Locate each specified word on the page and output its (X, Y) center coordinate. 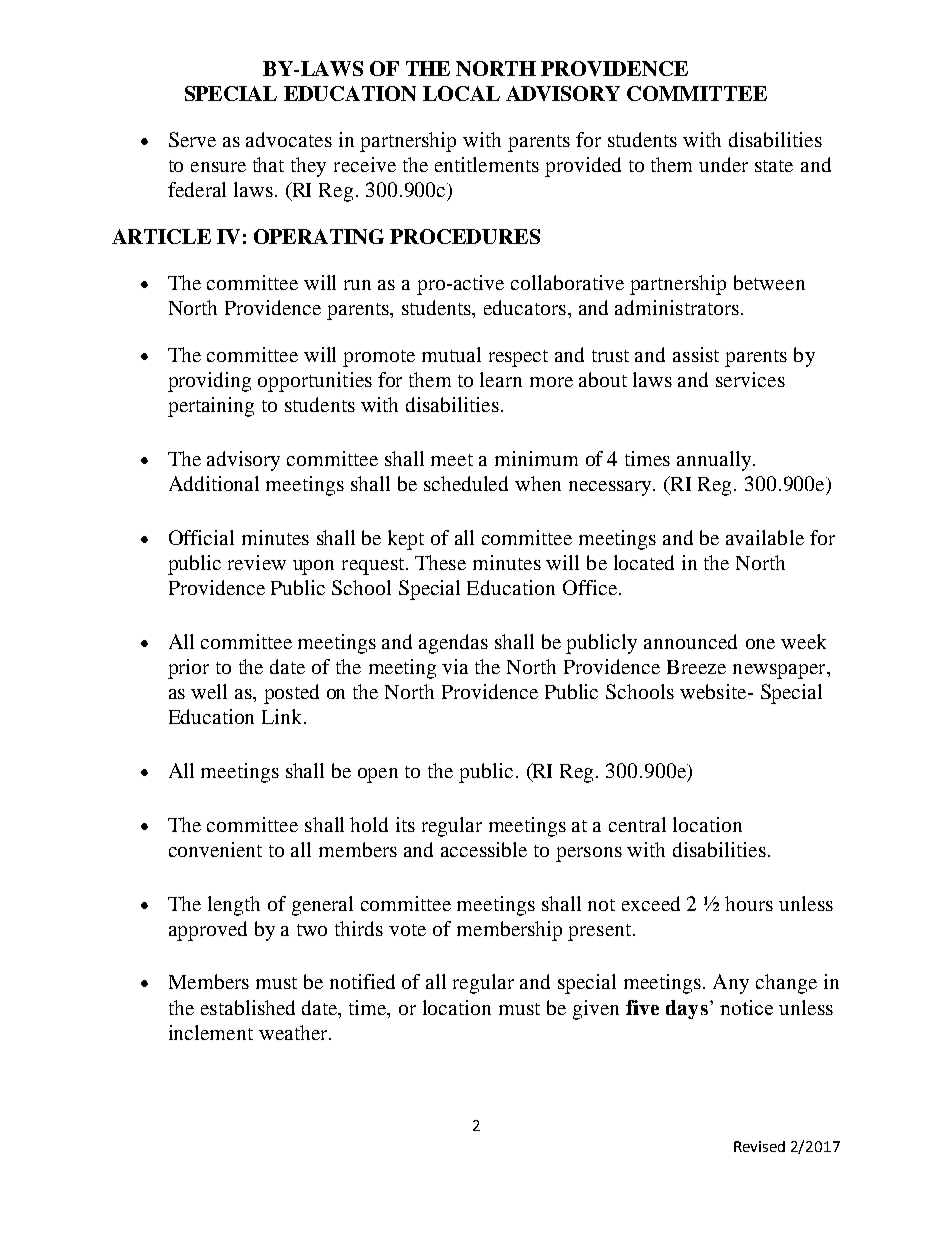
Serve (192, 139)
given (596, 1010)
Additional (214, 483)
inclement (211, 1032)
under (723, 164)
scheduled (466, 483)
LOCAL (461, 93)
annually (715, 461)
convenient (215, 849)
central (637, 824)
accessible (484, 849)
